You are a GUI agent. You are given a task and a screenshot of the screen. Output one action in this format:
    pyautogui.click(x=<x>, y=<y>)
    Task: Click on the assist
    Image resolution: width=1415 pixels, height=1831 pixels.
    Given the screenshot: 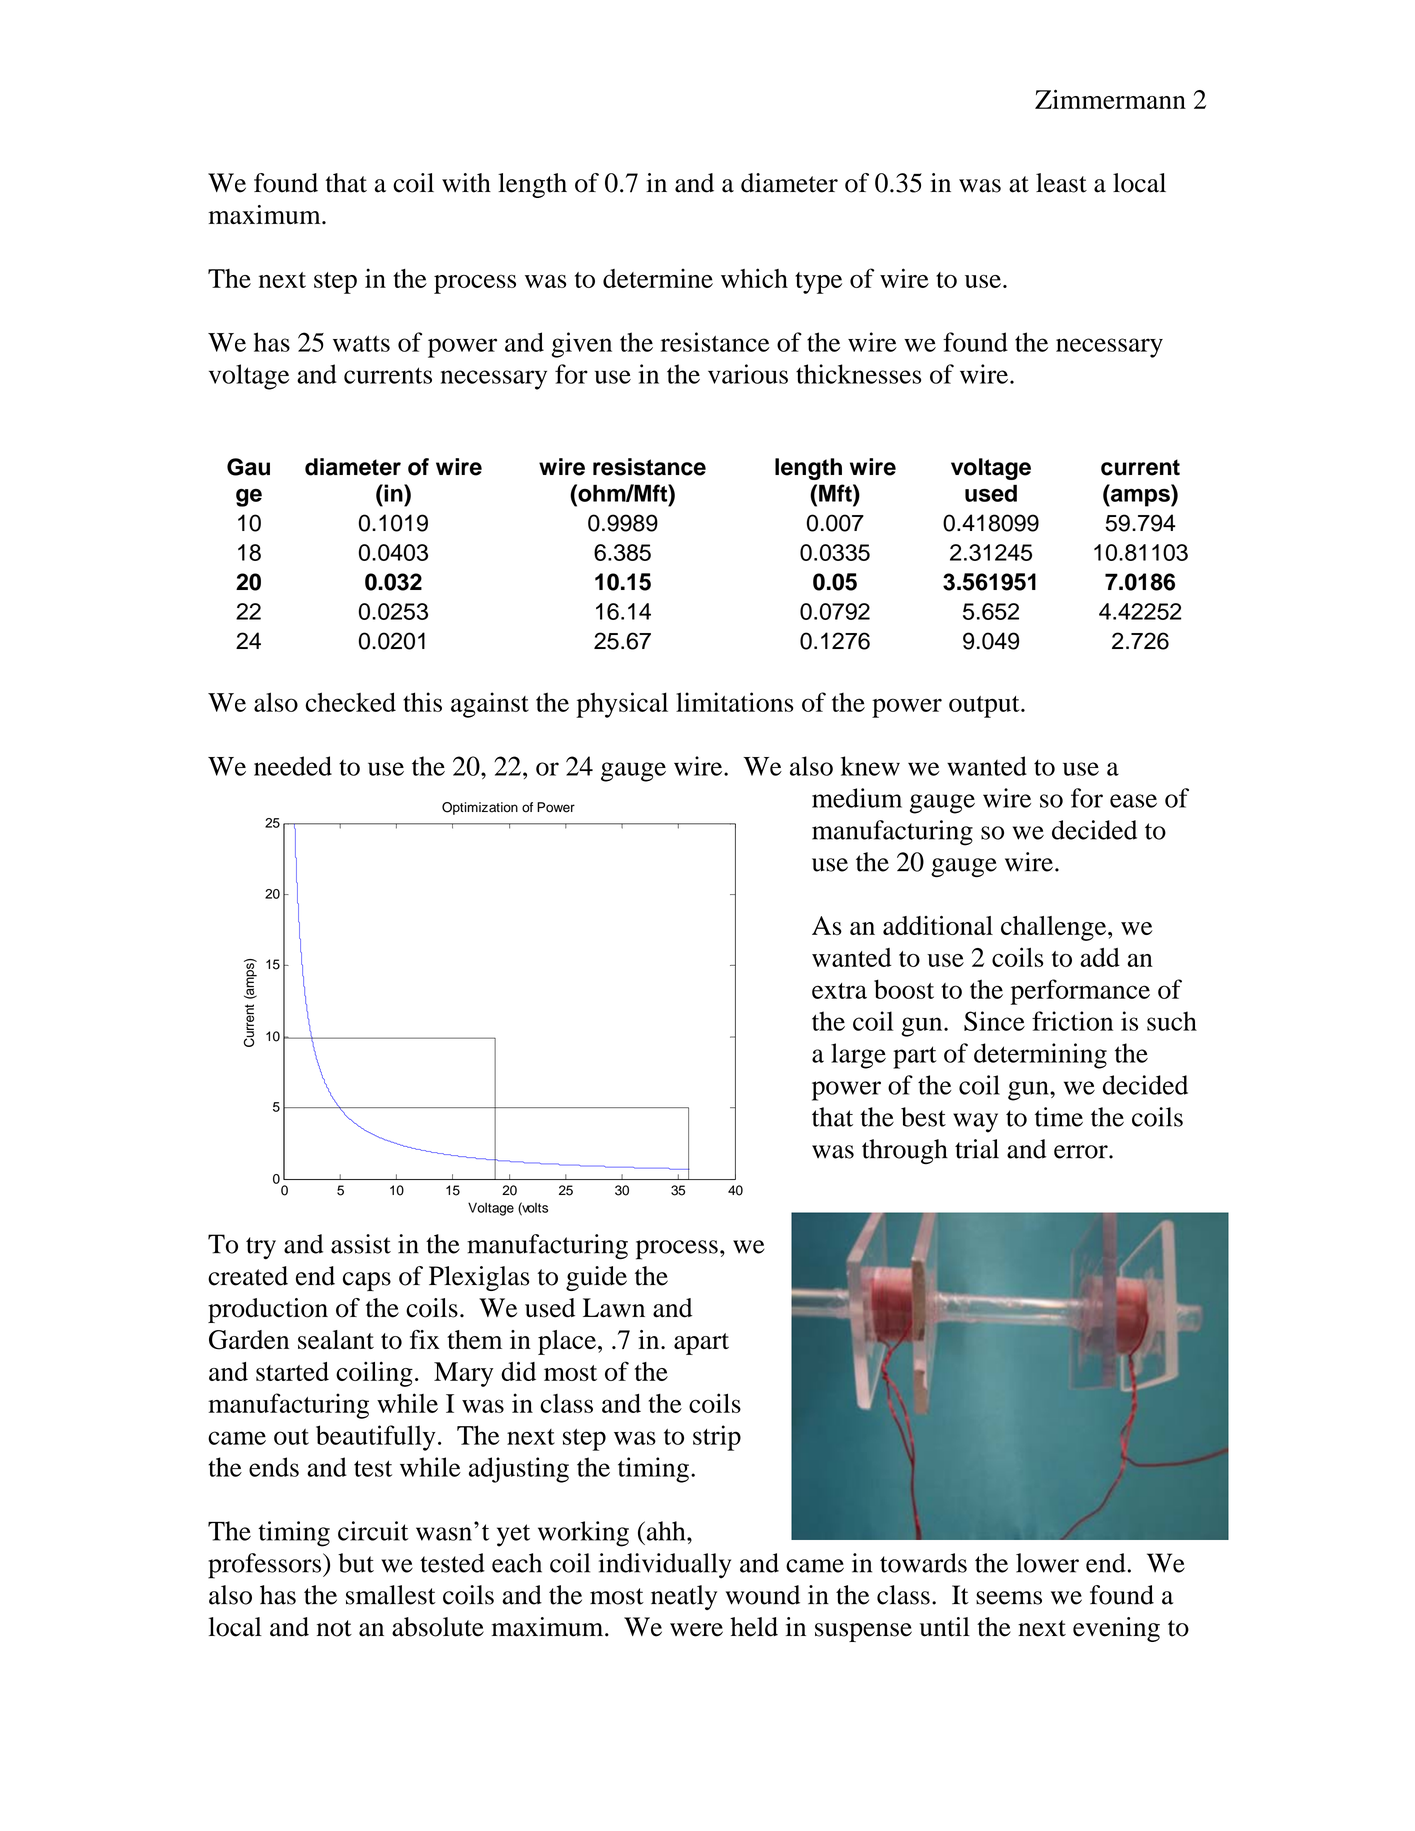 What is the action you would take?
    pyautogui.click(x=361, y=1244)
